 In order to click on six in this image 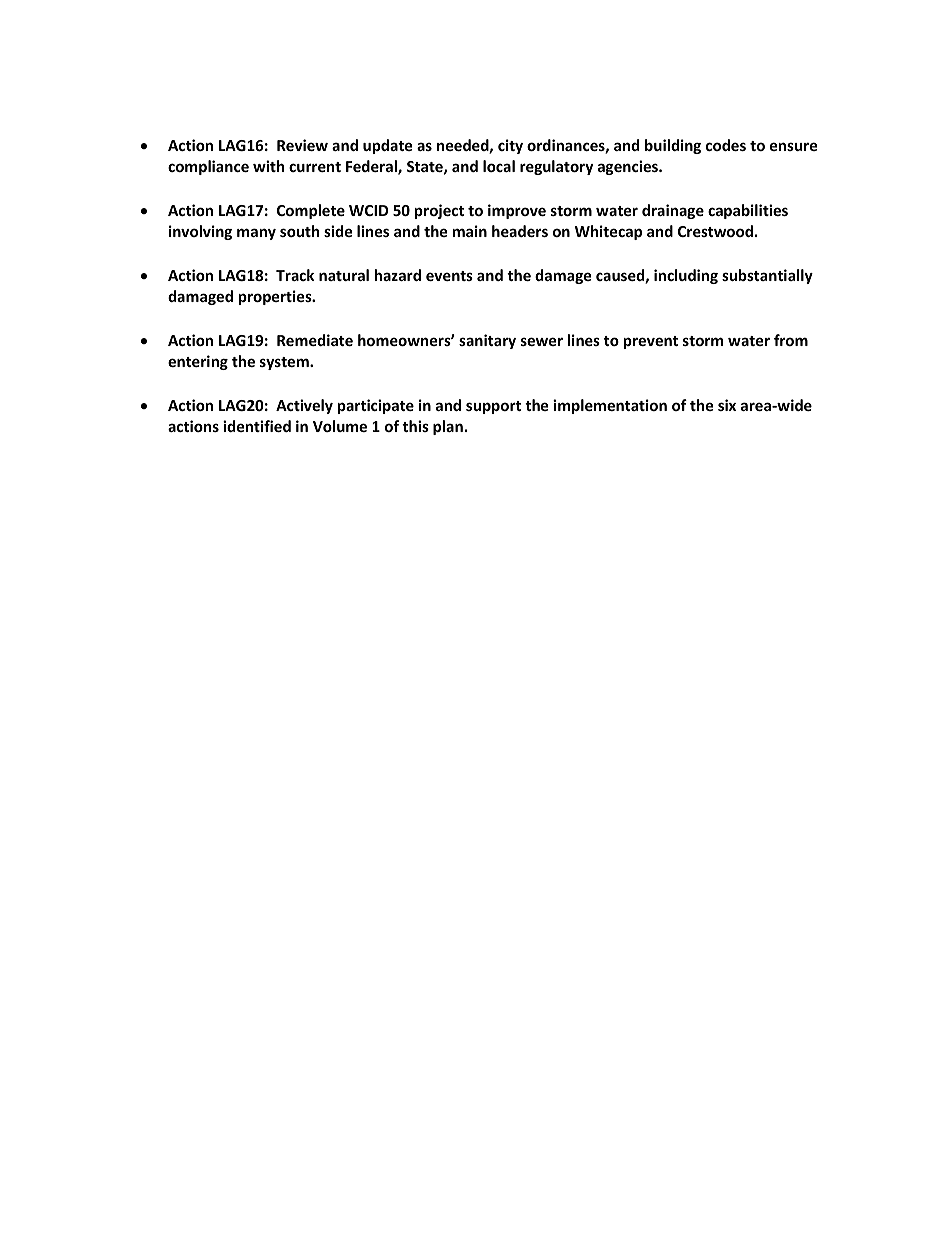, I will do `click(727, 405)`.
